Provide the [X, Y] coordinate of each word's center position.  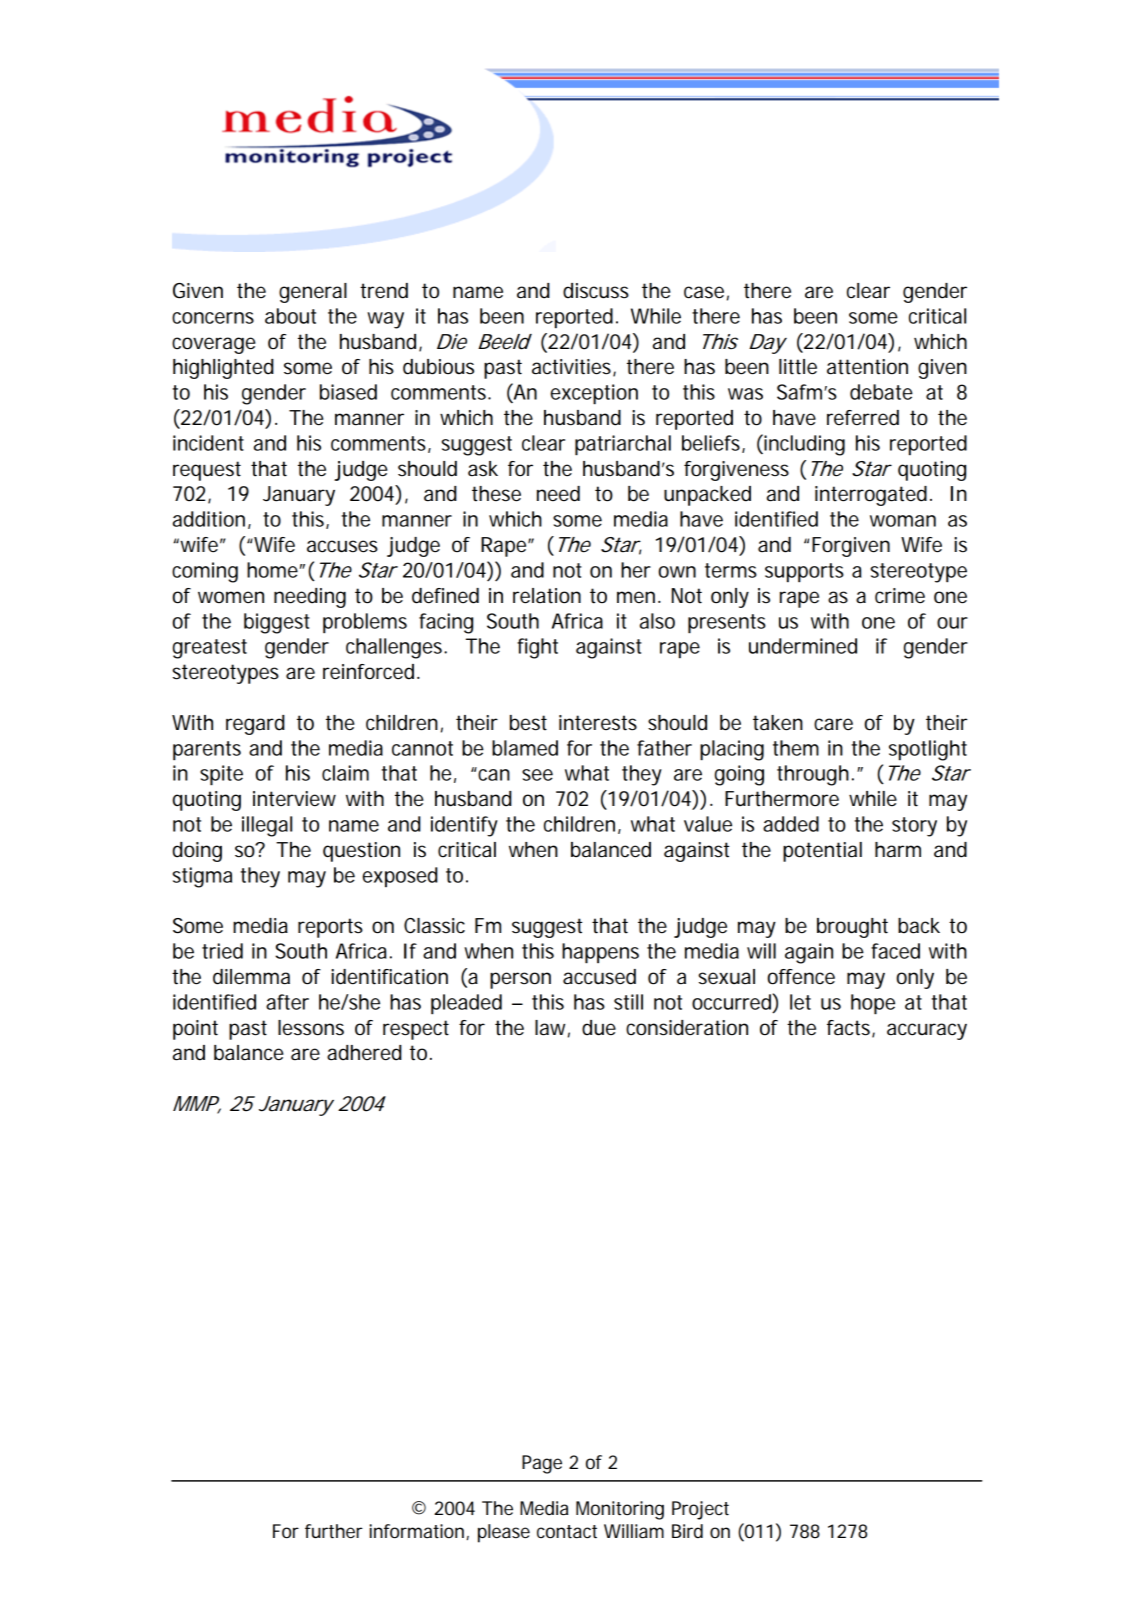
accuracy [927, 1031]
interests [598, 723]
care [833, 724]
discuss [596, 291]
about [290, 316]
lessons [311, 1028]
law [552, 1028]
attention [867, 367]
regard [255, 725]
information [417, 1531]
